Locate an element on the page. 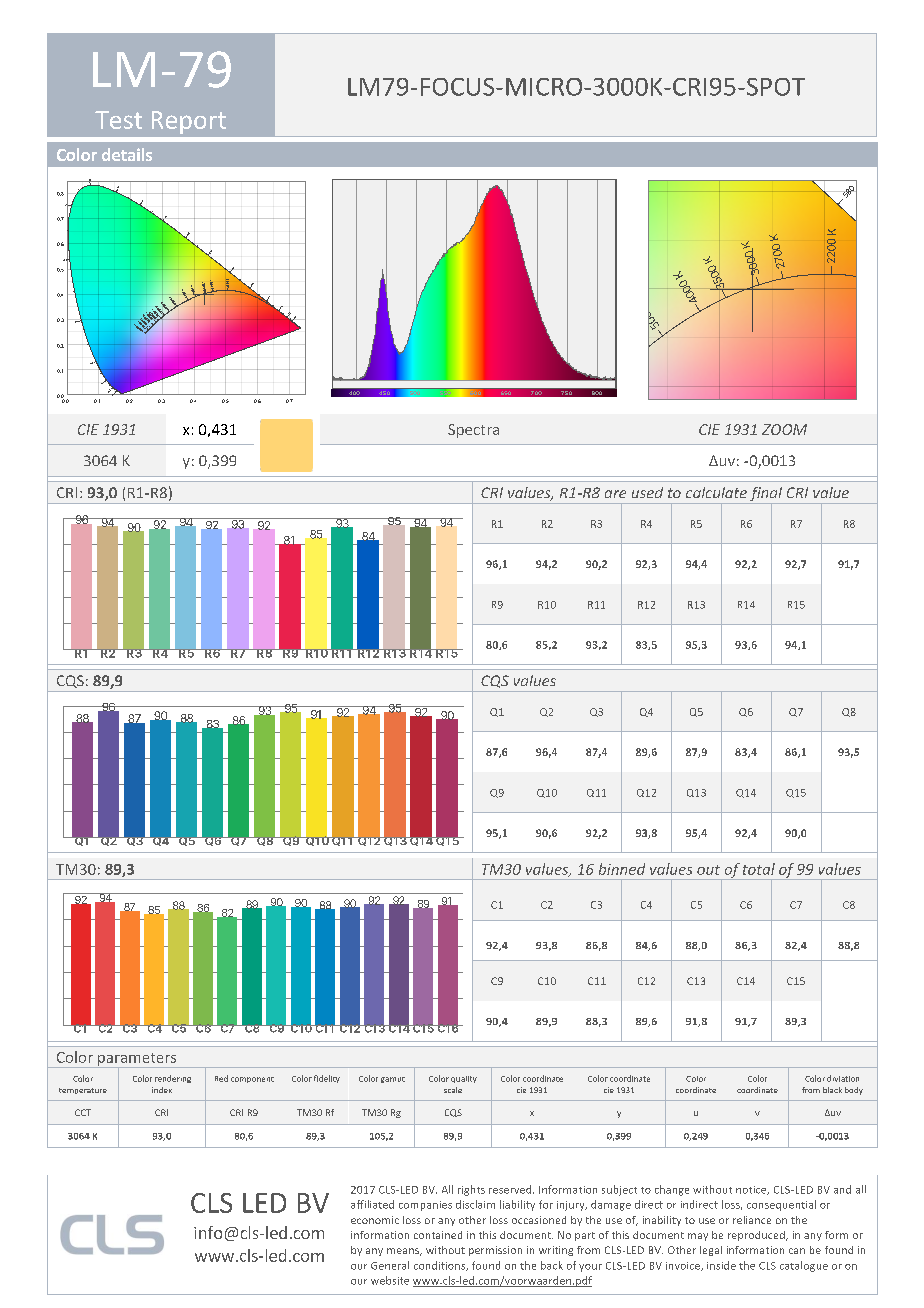 This document has height=1308, width=924. binned is located at coordinates (622, 869).
